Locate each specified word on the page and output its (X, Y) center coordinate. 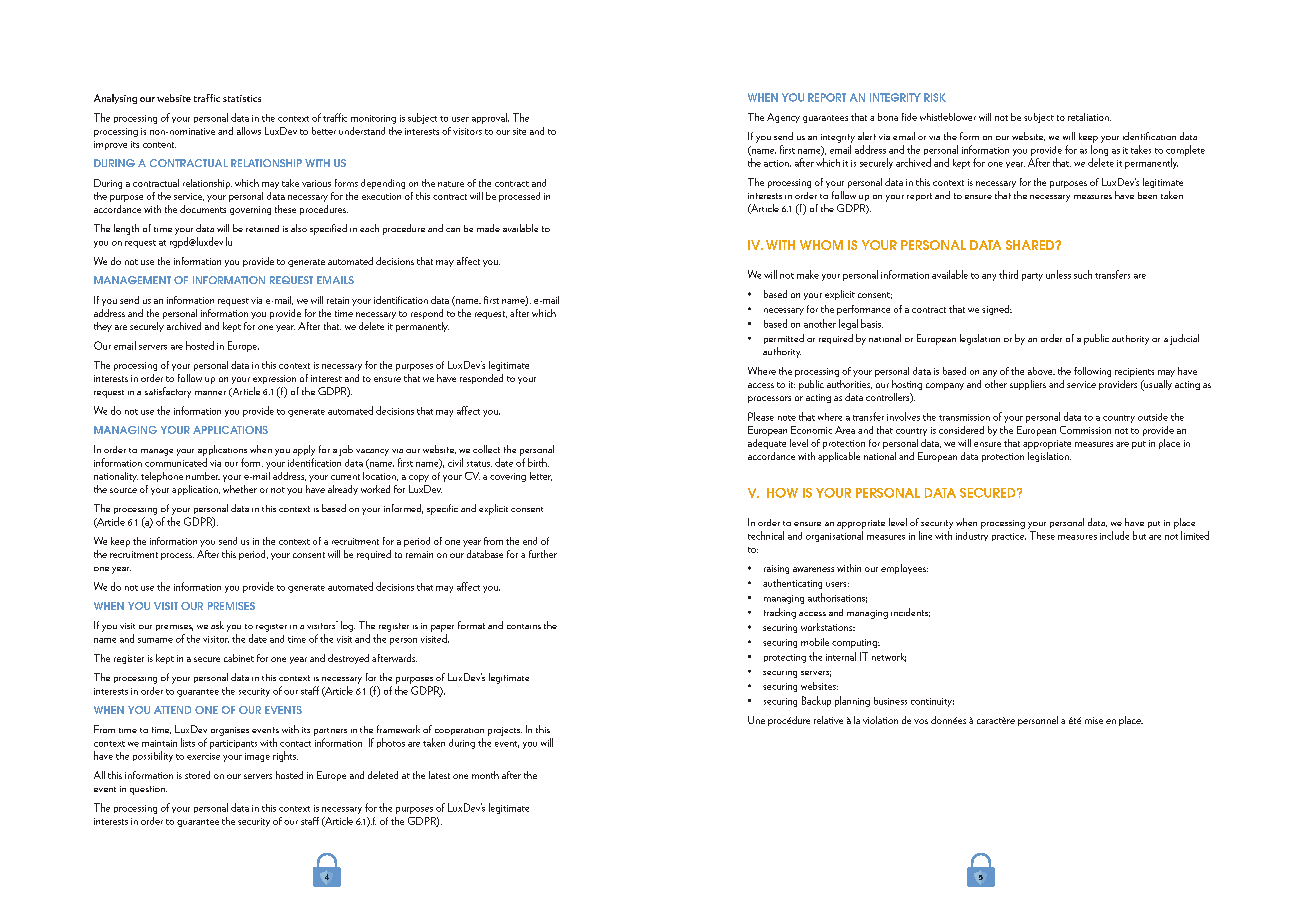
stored (197, 775)
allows (249, 131)
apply (304, 450)
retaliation (1089, 117)
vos (921, 721)
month (485, 775)
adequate (767, 444)
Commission (1085, 430)
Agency (783, 118)
